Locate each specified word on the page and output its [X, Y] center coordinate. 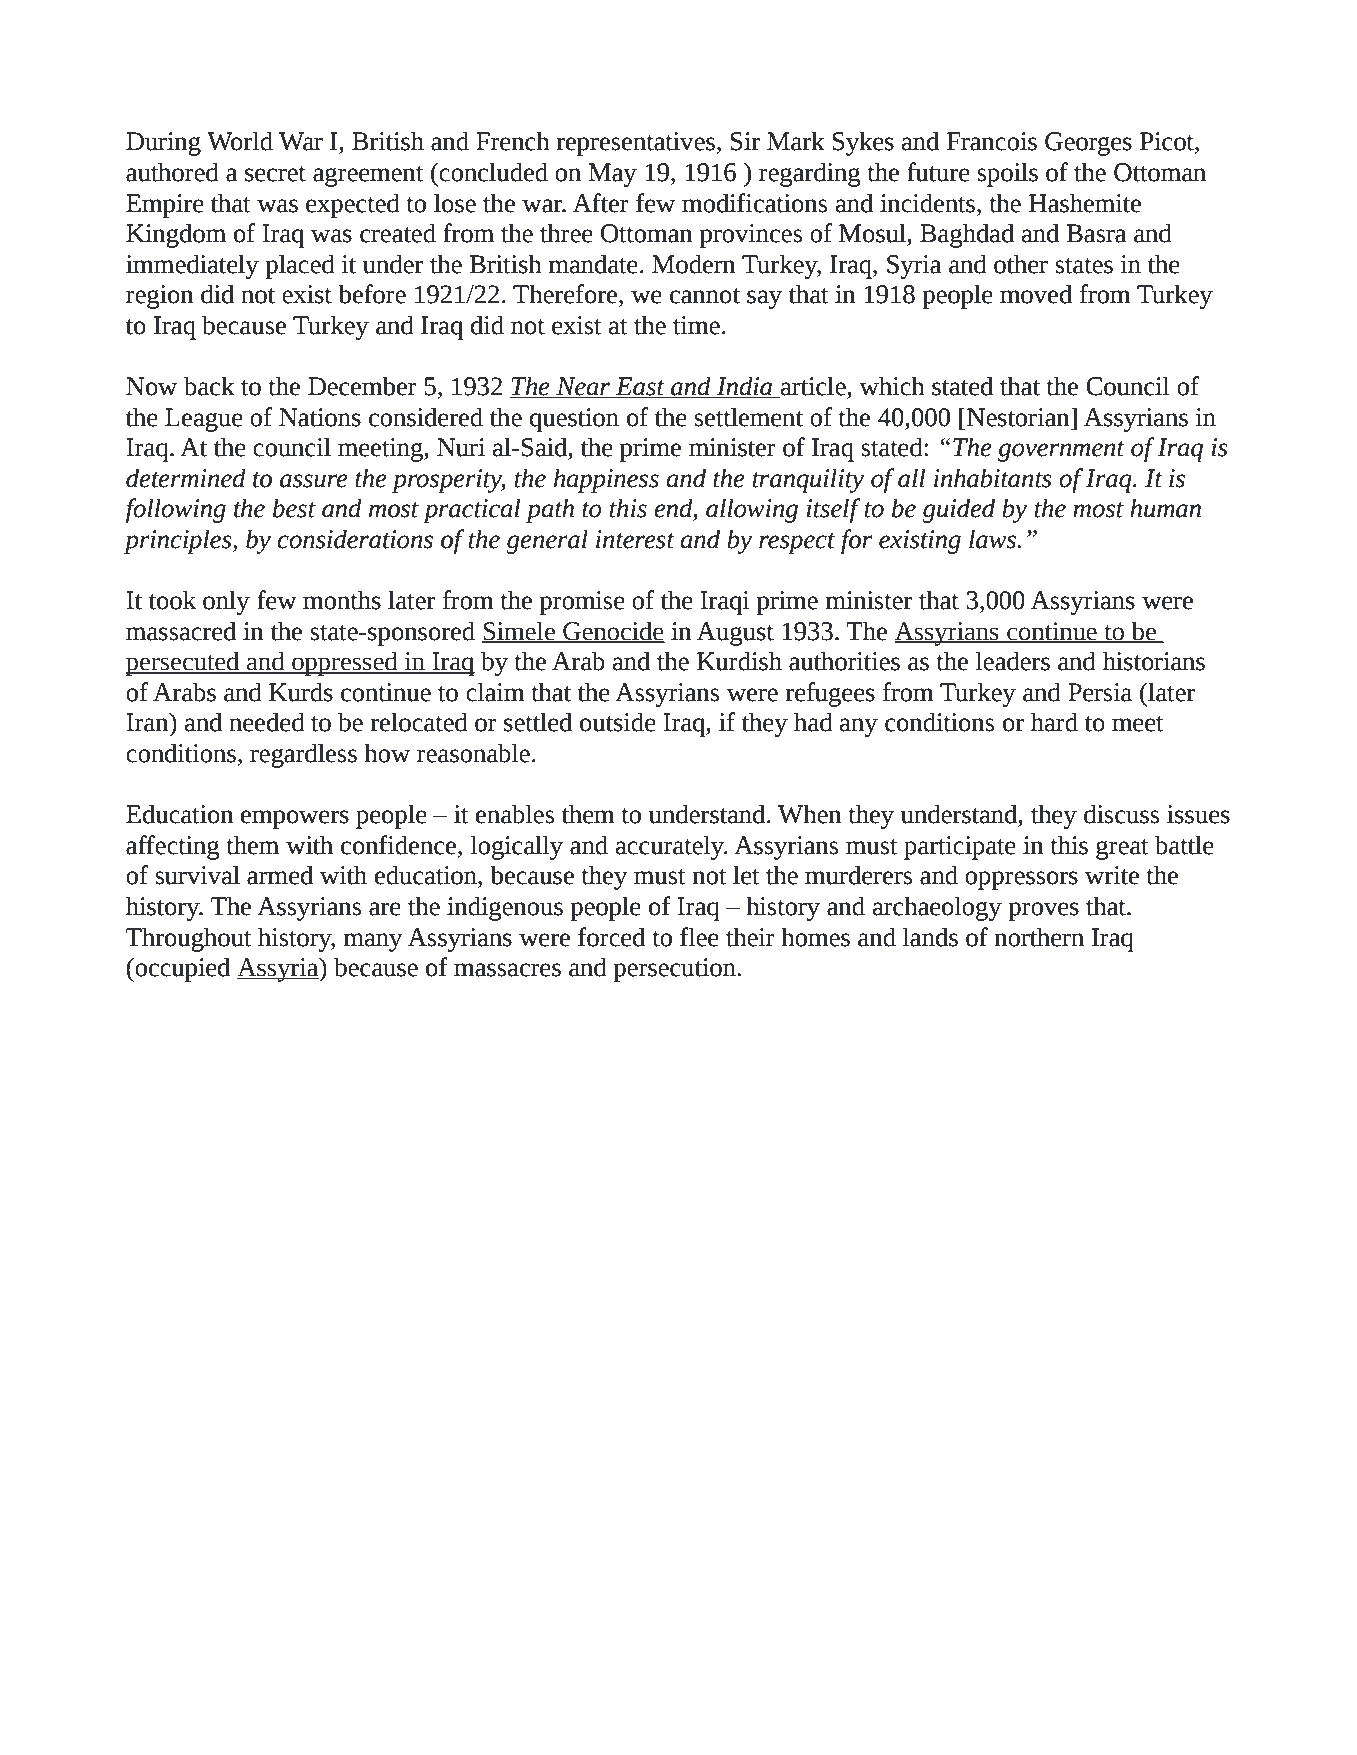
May [612, 175]
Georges [1088, 144]
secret [275, 174]
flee [699, 937]
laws [993, 539]
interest [635, 539]
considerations [355, 539]
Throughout [189, 939]
